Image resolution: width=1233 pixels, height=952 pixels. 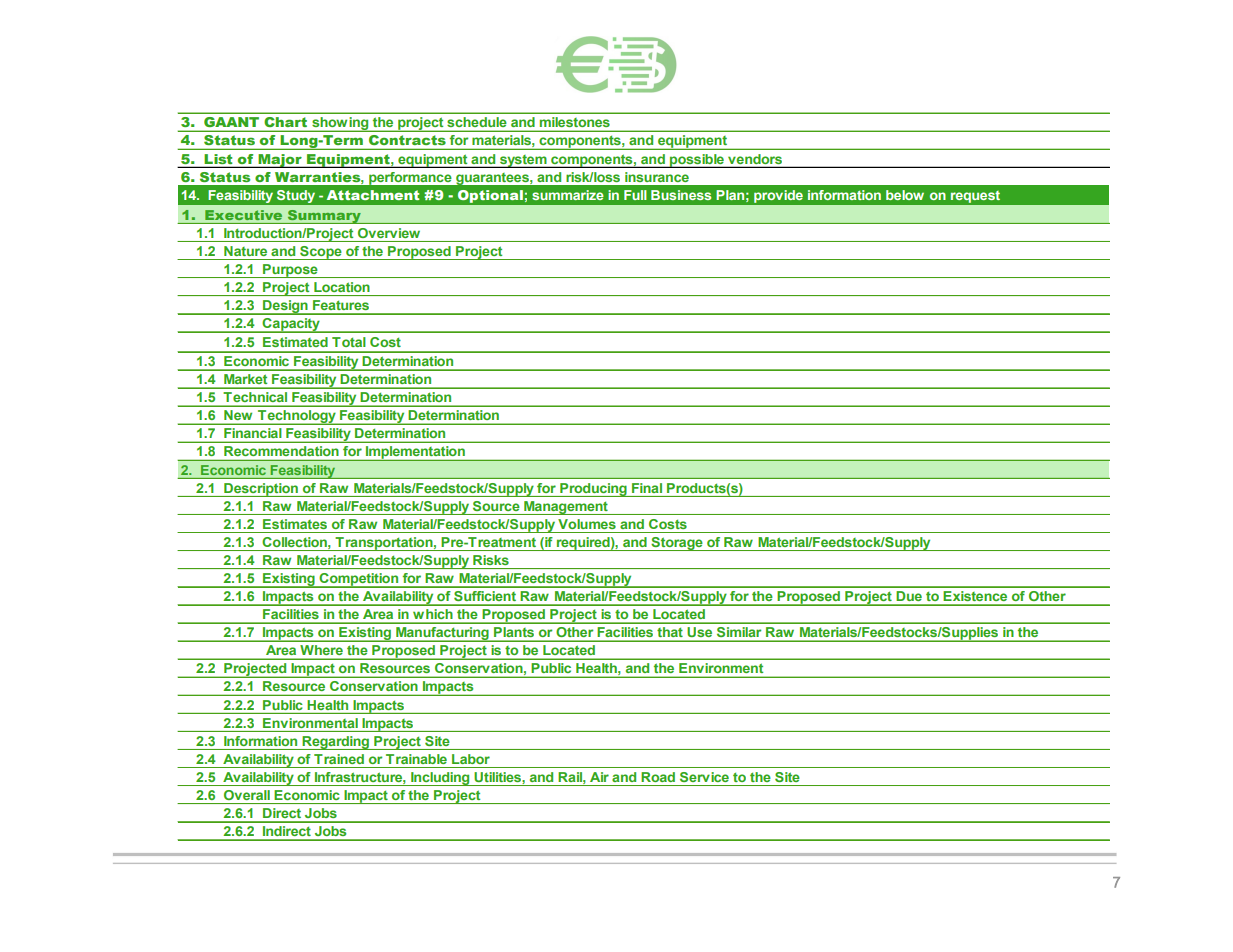 I want to click on system, so click(x=523, y=161).
